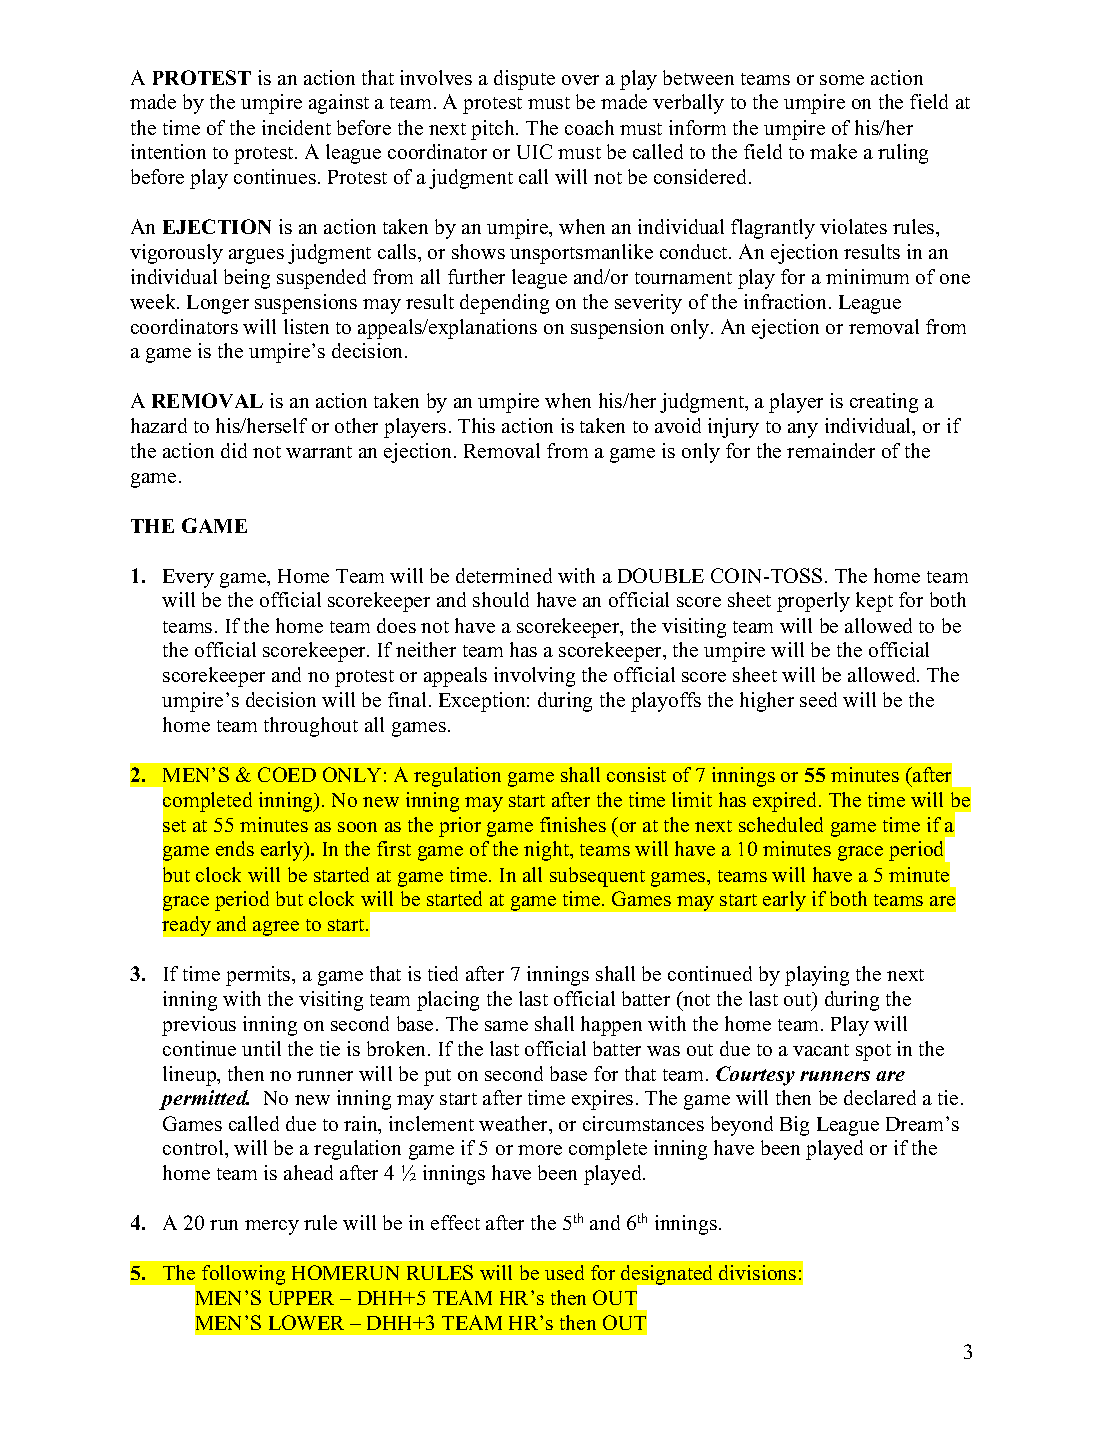 The height and width of the screenshot is (1429, 1104). I want to click on depending, so click(504, 304).
